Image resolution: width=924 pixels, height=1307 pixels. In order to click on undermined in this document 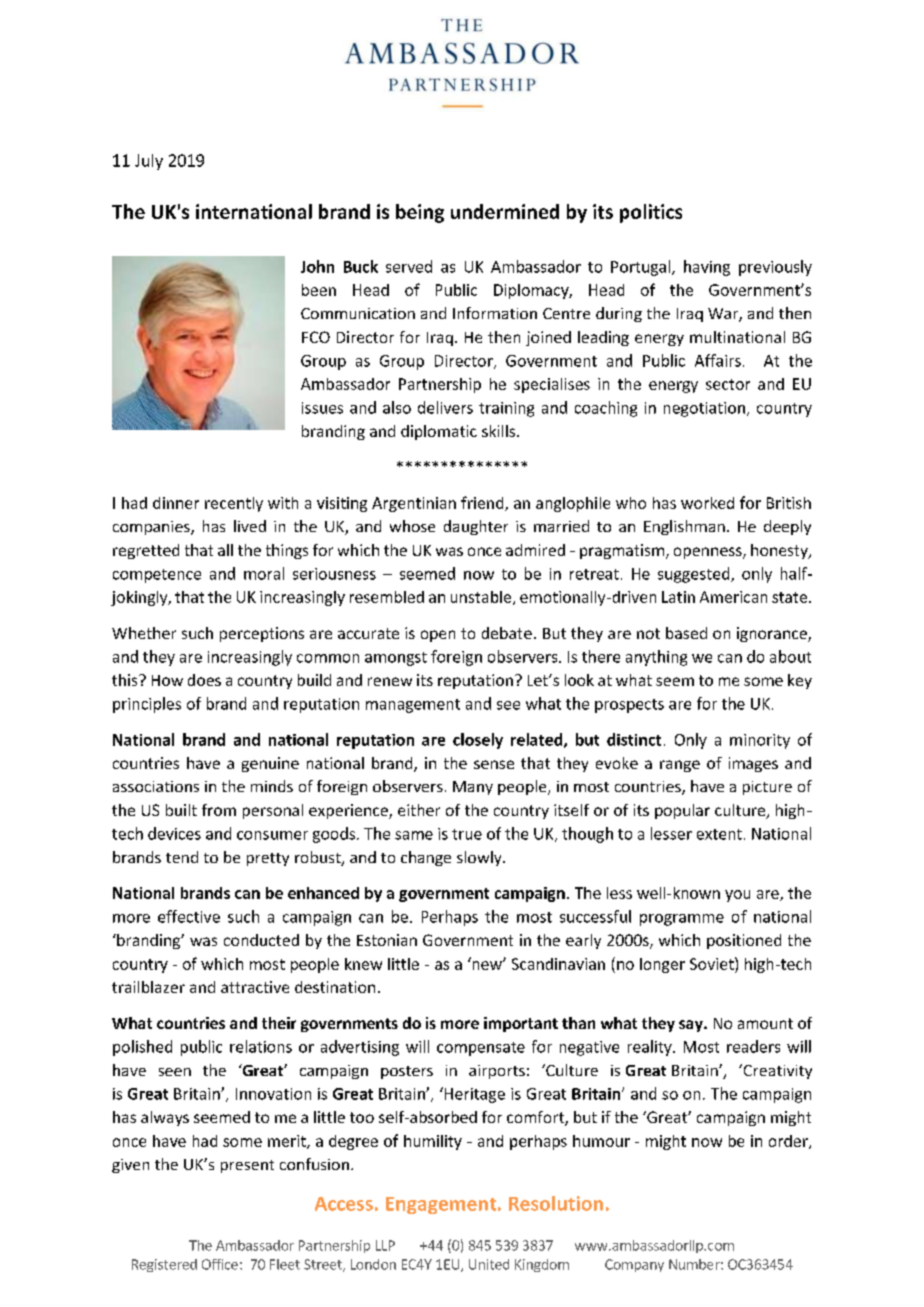, I will do `click(505, 211)`.
